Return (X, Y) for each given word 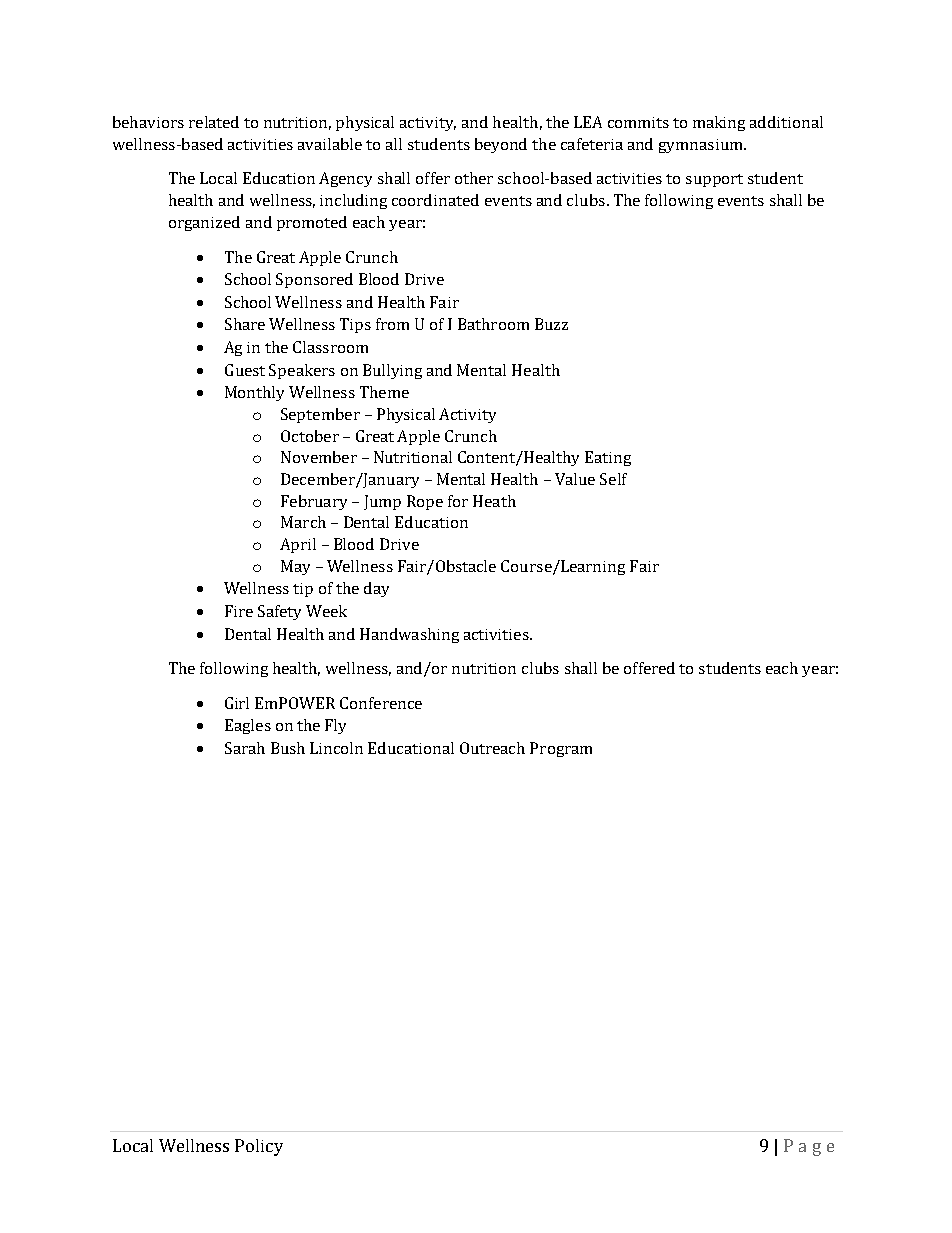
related (214, 122)
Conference (381, 703)
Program (561, 749)
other (474, 178)
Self (613, 479)
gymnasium (702, 146)
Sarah (245, 748)
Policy (259, 1147)
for (458, 501)
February (314, 502)
